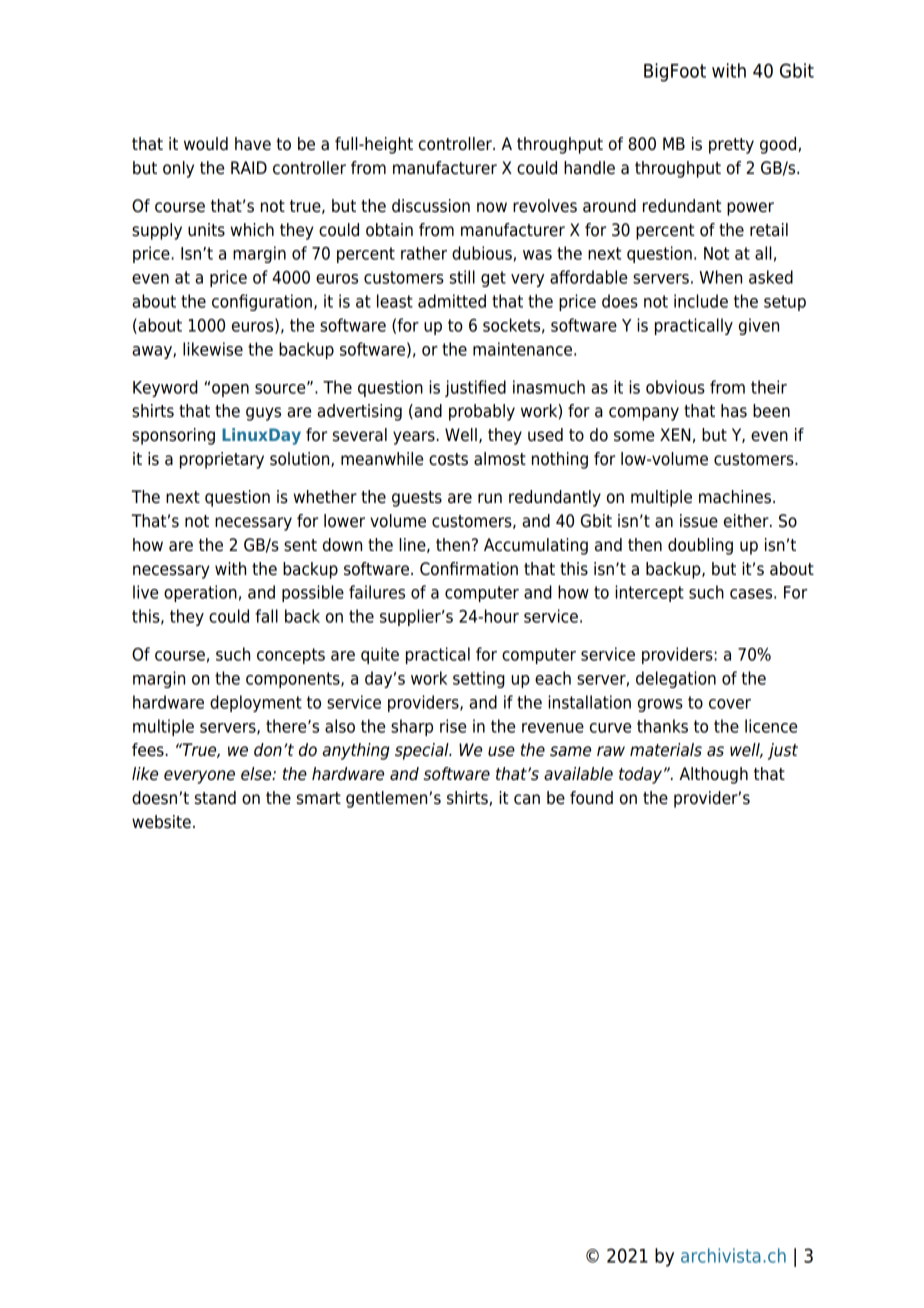  What do you see at coordinates (492, 207) in the screenshot?
I see `now` at bounding box center [492, 207].
